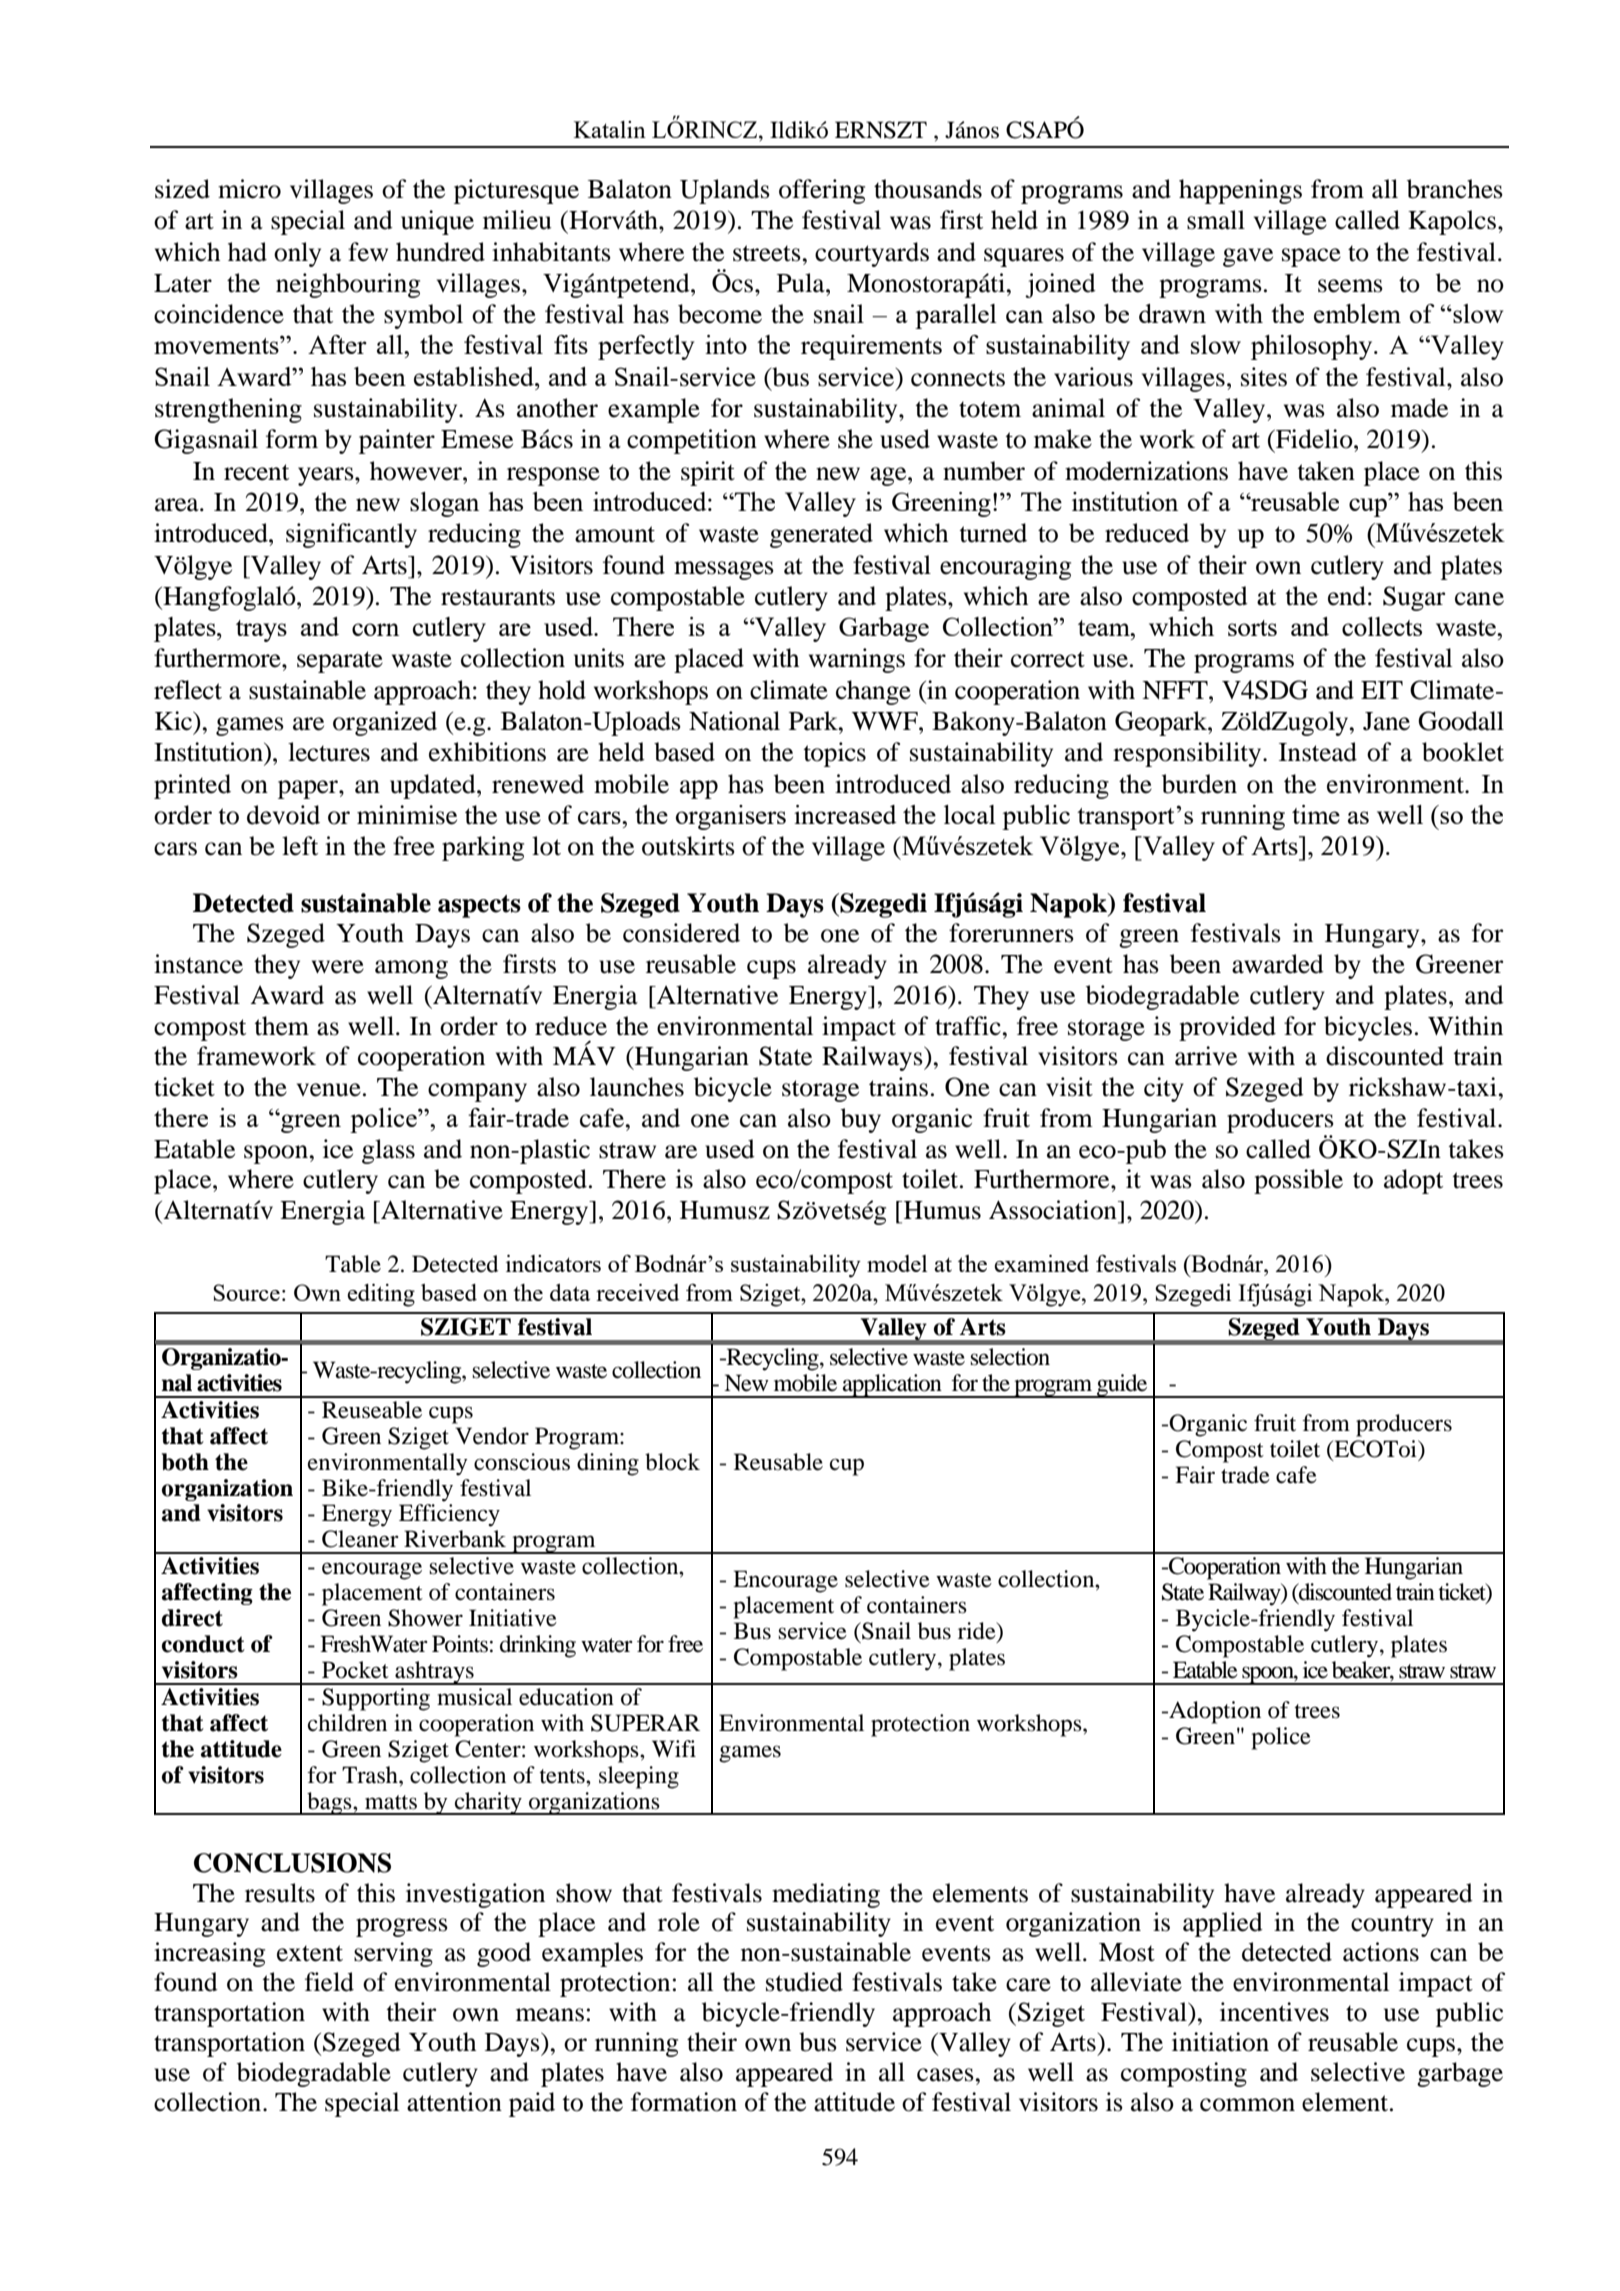  Describe the element at coordinates (892, 1386) in the screenshot. I see `application` at that location.
